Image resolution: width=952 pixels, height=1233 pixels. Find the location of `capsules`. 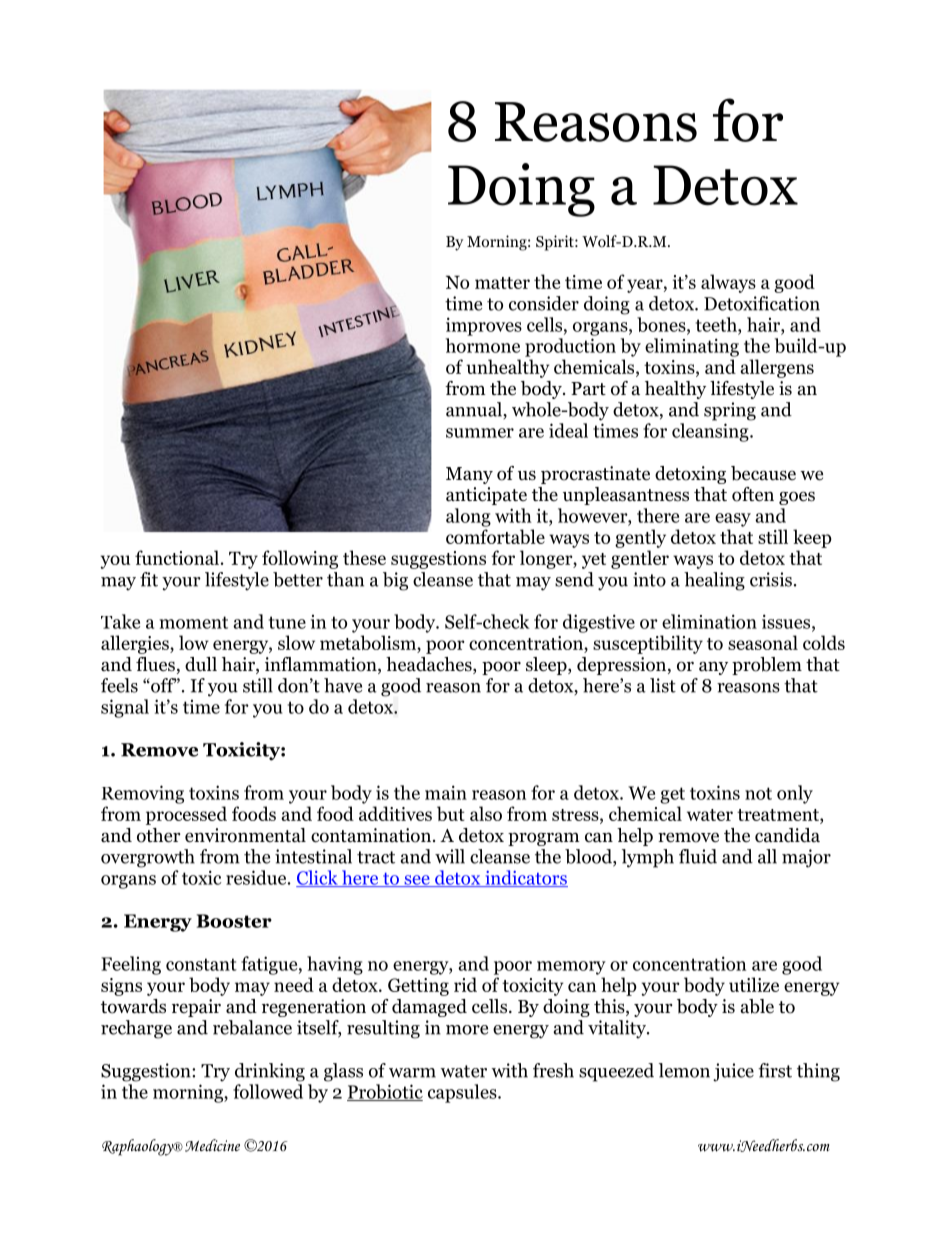

capsules is located at coordinates (463, 1093).
